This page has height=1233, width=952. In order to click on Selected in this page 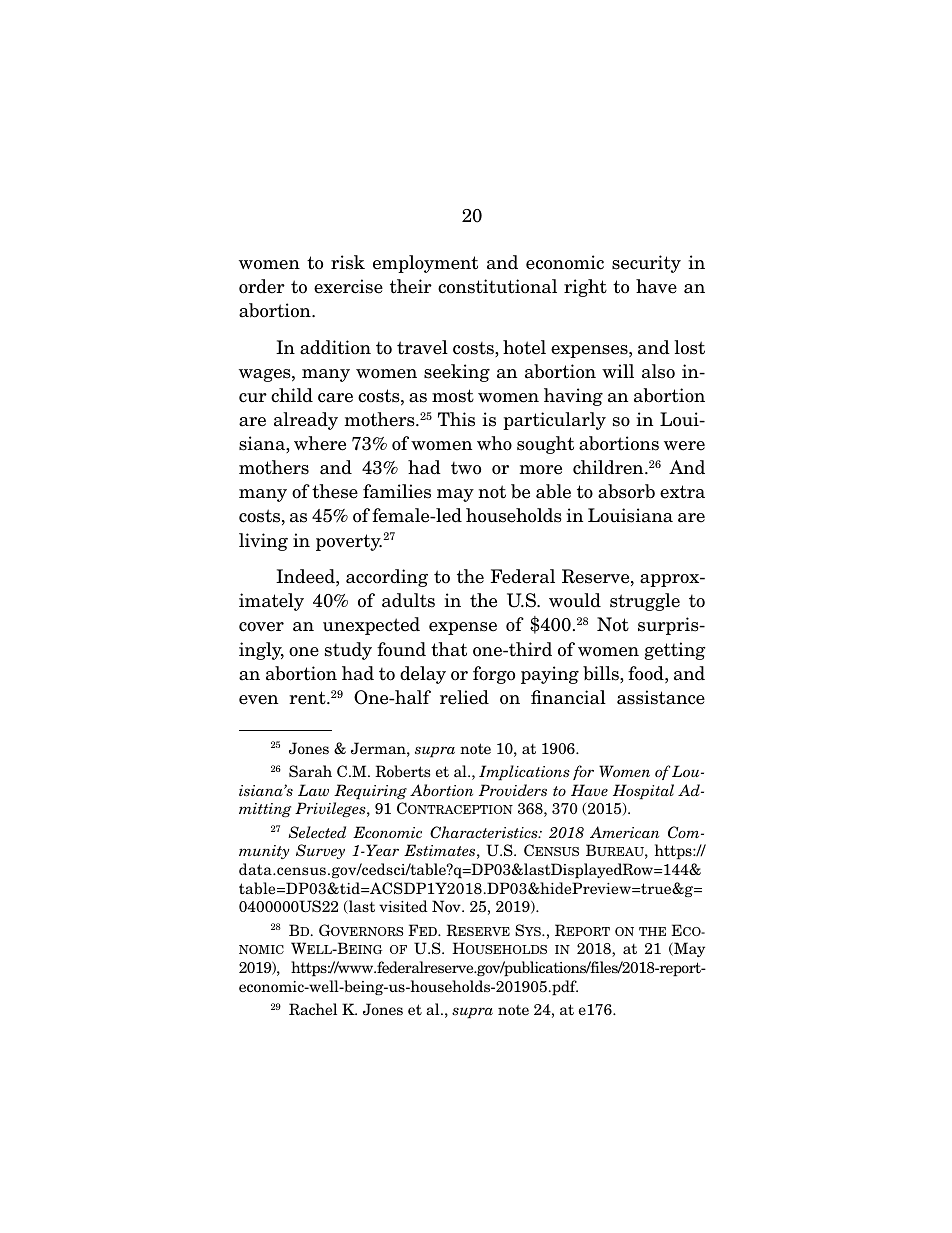, I will do `click(317, 832)`.
